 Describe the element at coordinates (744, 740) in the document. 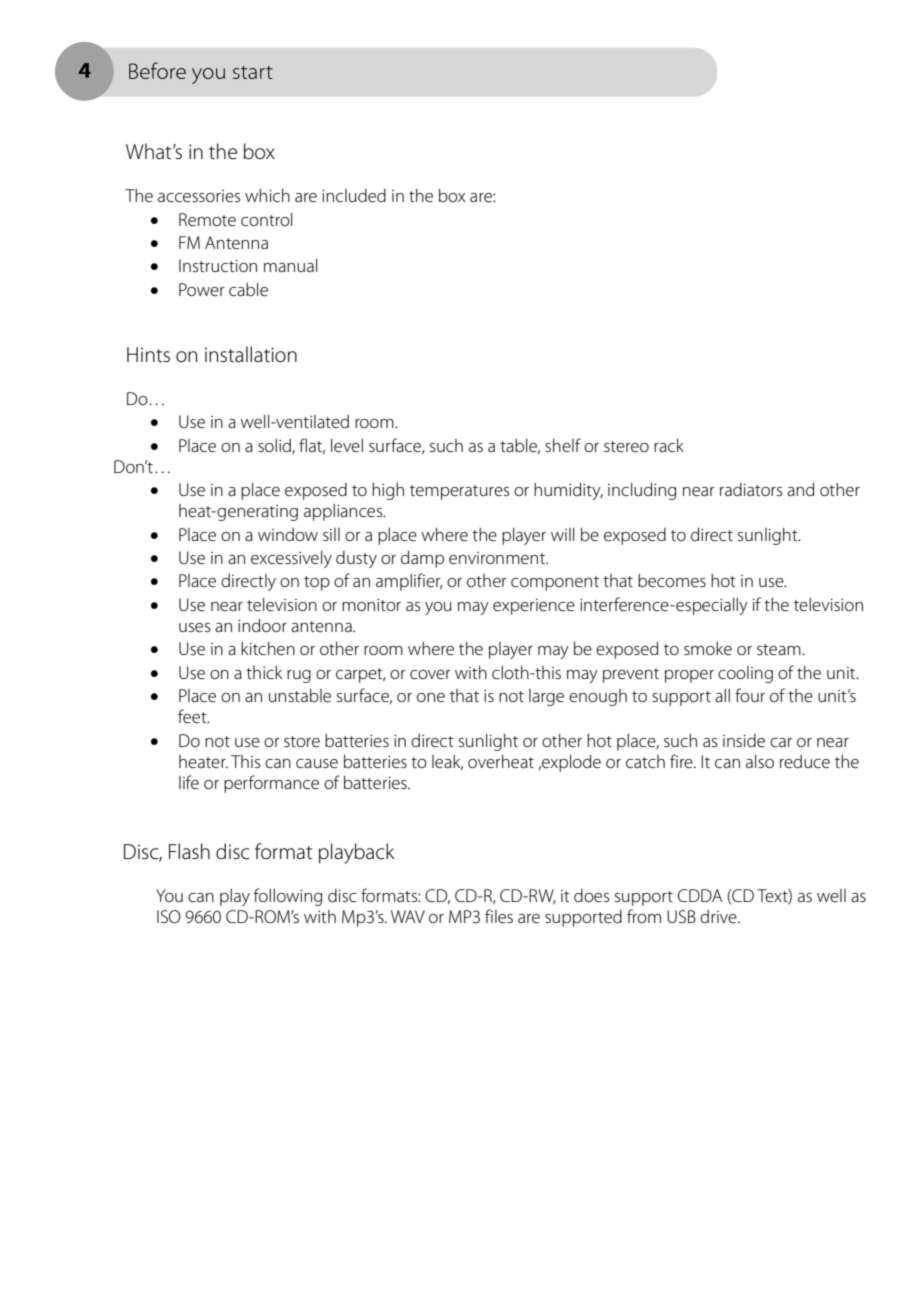

I see `inside` at that location.
